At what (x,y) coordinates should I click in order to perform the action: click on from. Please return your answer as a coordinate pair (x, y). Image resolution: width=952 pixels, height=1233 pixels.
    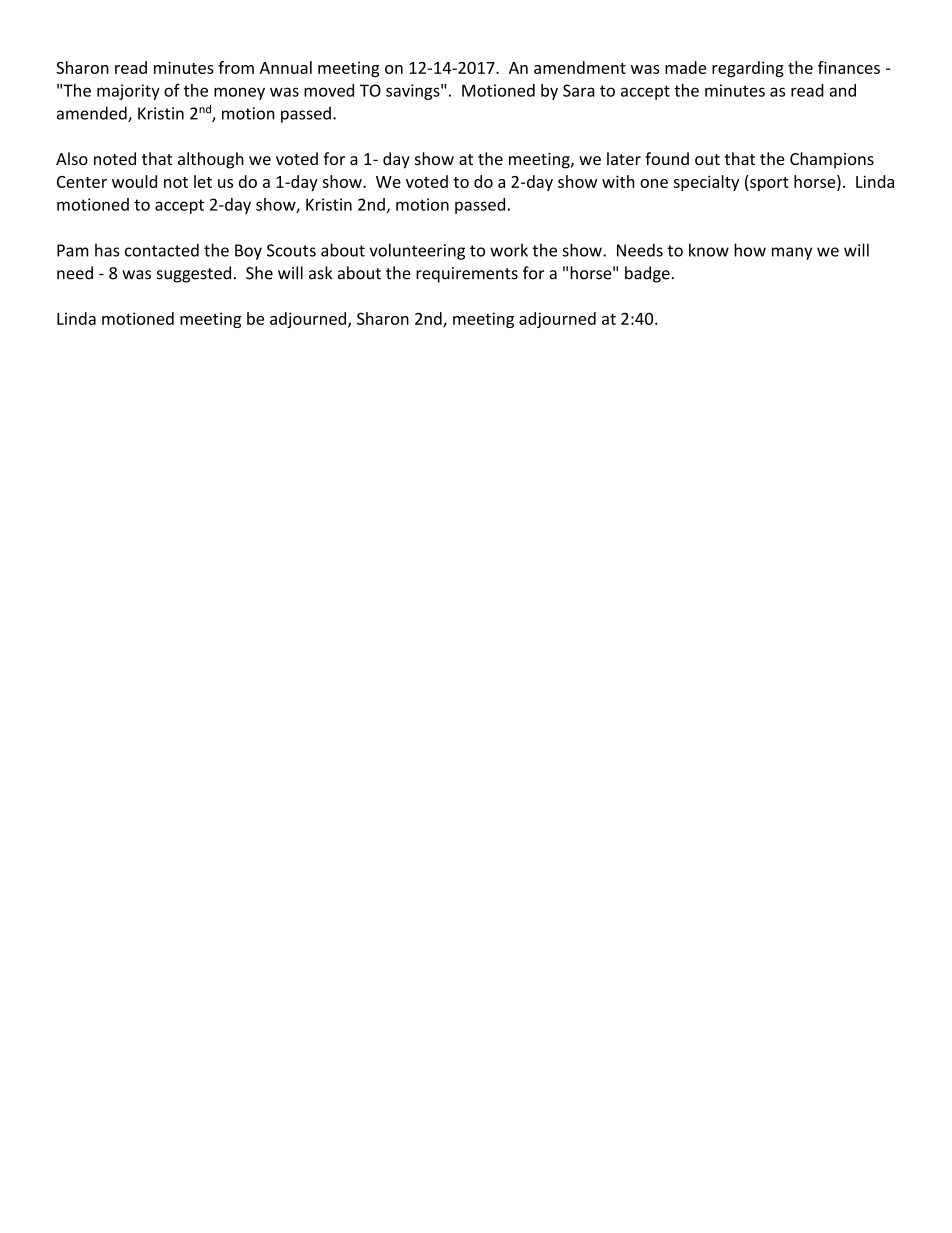
    Looking at the image, I should click on (236, 67).
